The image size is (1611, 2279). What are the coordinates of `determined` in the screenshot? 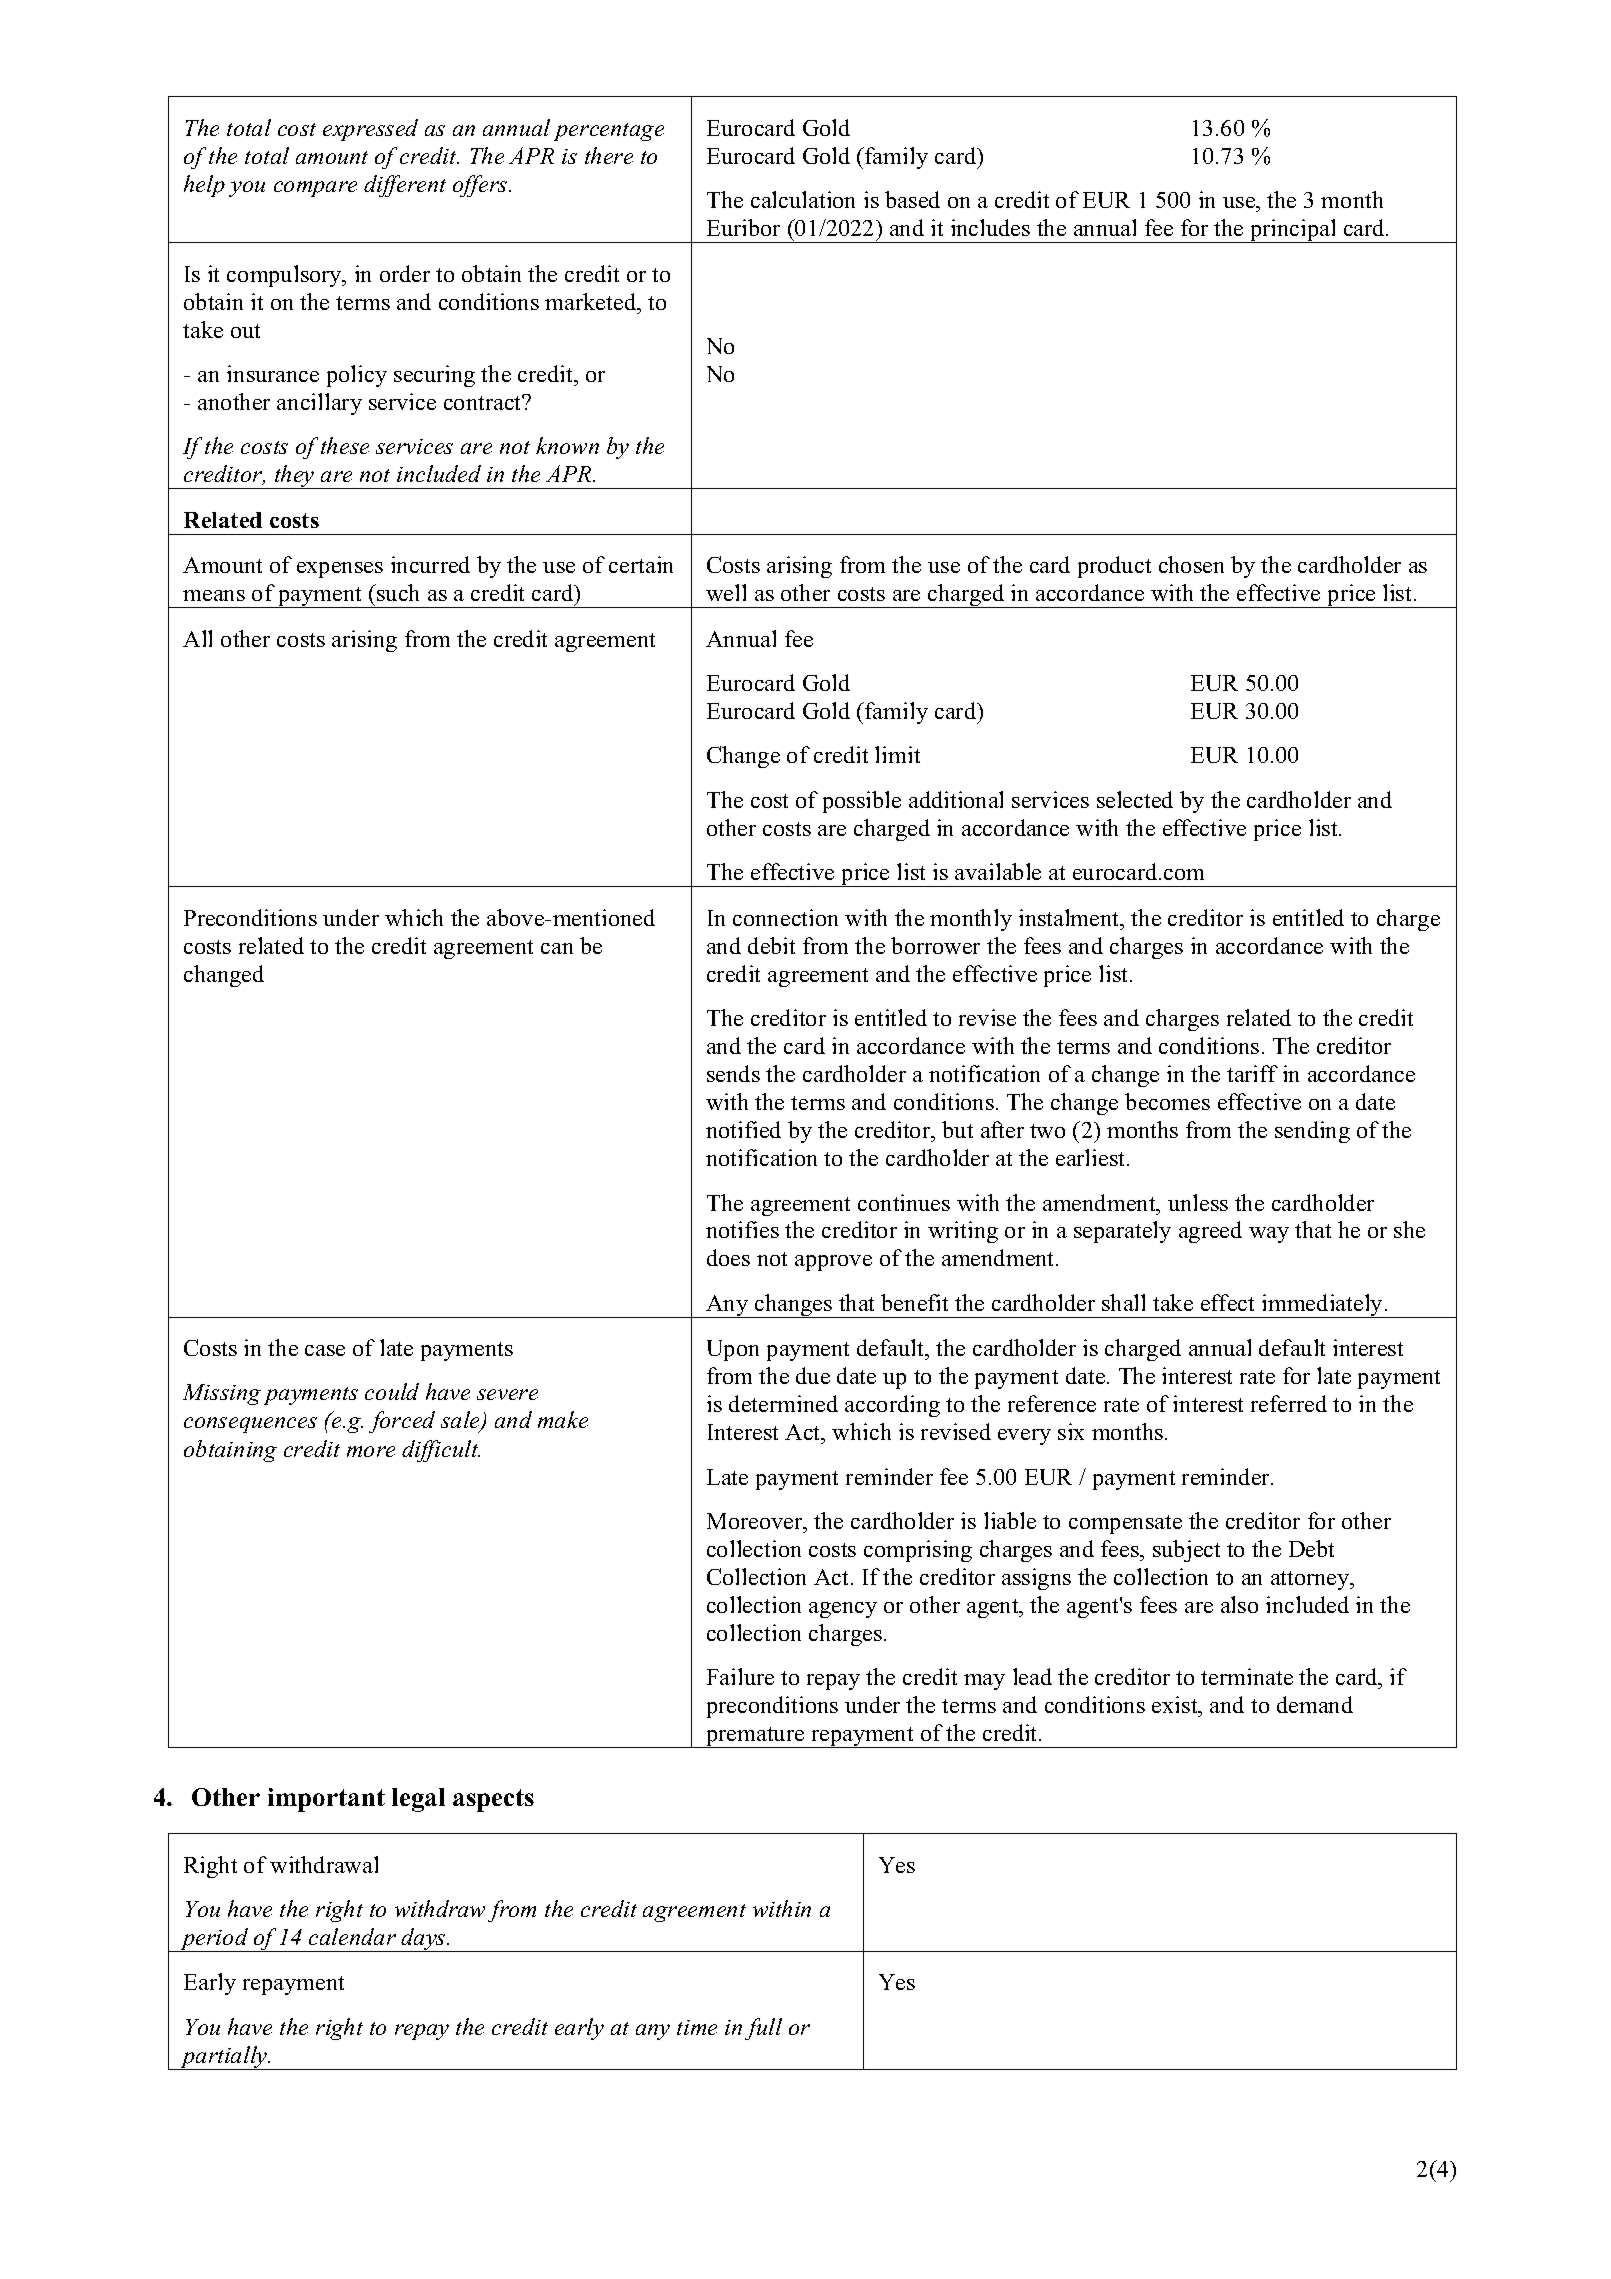 It's located at (783, 1403).
